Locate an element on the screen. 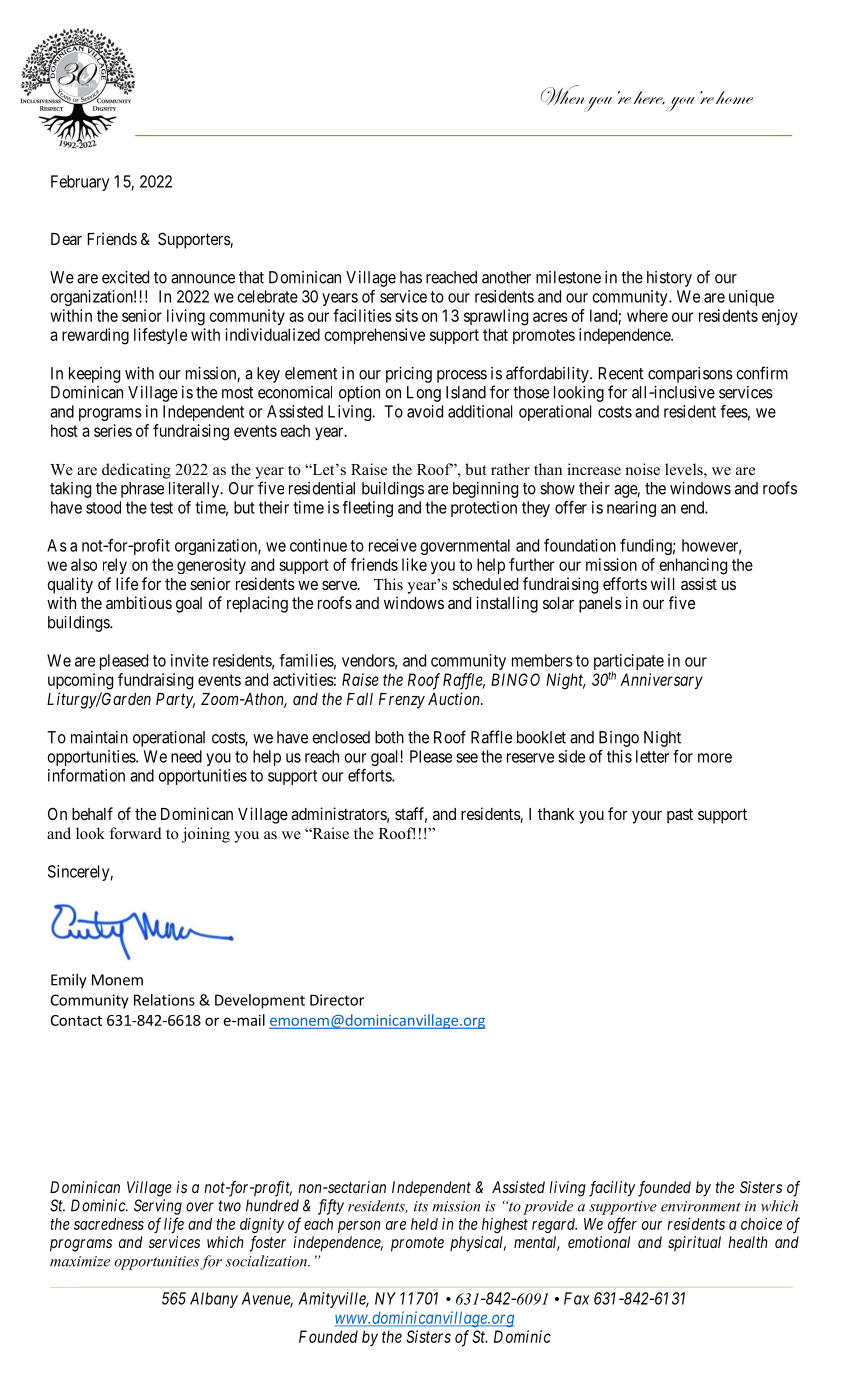 The image size is (849, 1400). avoid is located at coordinates (425, 411).
